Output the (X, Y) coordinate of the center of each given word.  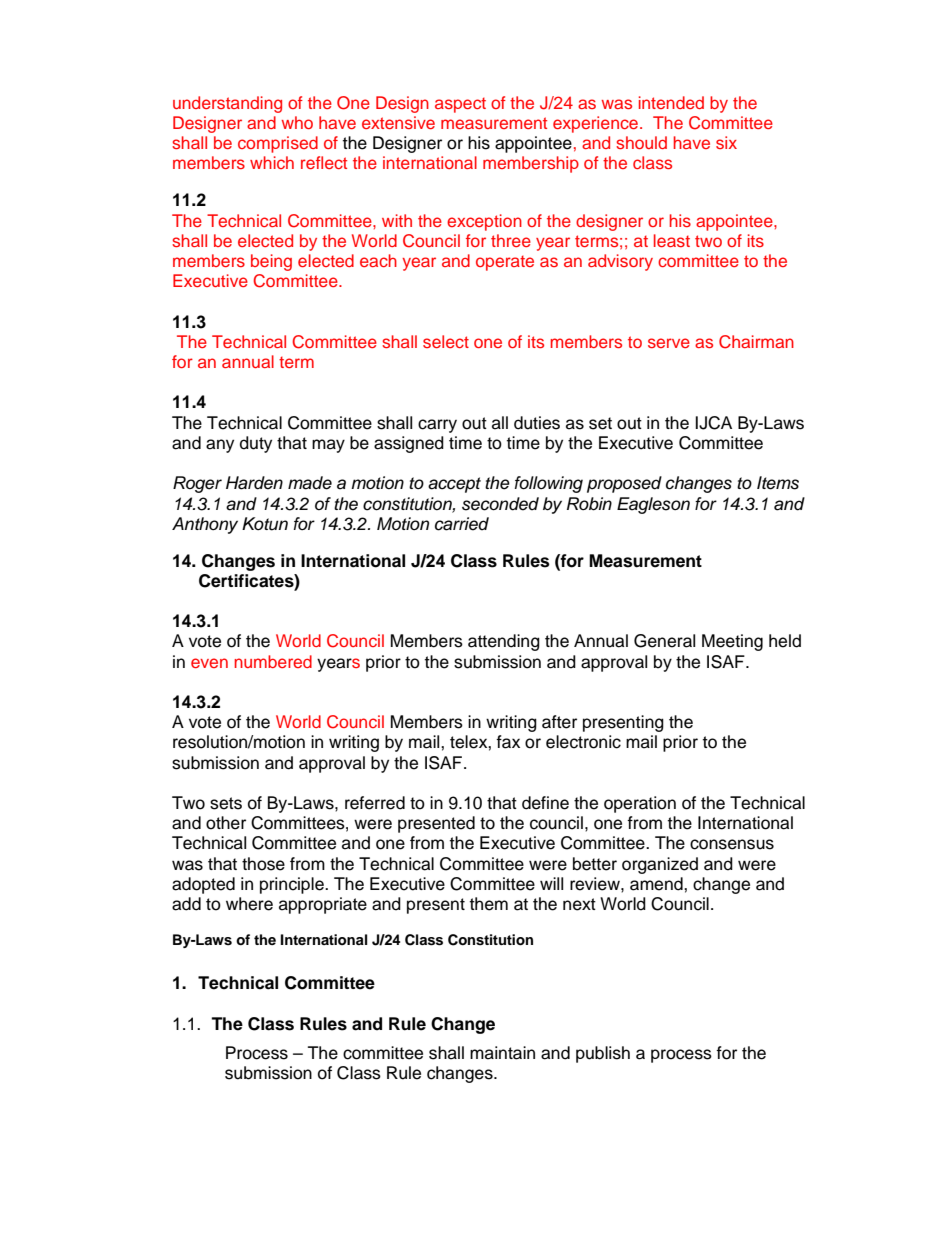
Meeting (732, 642)
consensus (732, 844)
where (249, 904)
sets (226, 803)
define (545, 803)
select (446, 341)
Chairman (756, 342)
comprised (278, 144)
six (726, 142)
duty (256, 444)
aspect (460, 105)
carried (462, 524)
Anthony (205, 525)
